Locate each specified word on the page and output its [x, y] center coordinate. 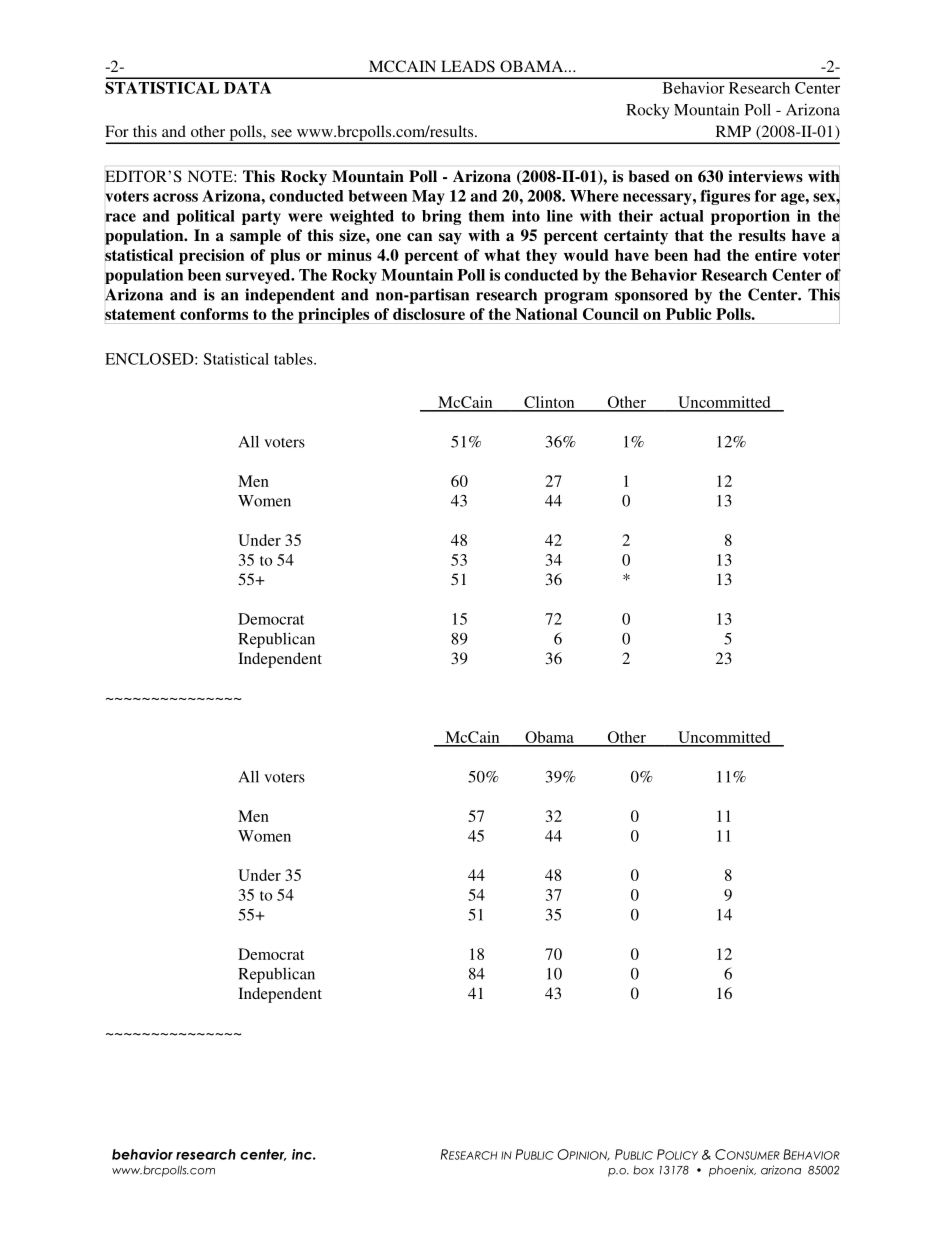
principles [333, 316]
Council [610, 314]
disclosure [429, 314]
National [546, 314]
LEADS [468, 66]
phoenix [732, 1171]
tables [294, 359]
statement [140, 314]
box [643, 1170]
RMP [733, 131]
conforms [214, 314]
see [281, 133]
